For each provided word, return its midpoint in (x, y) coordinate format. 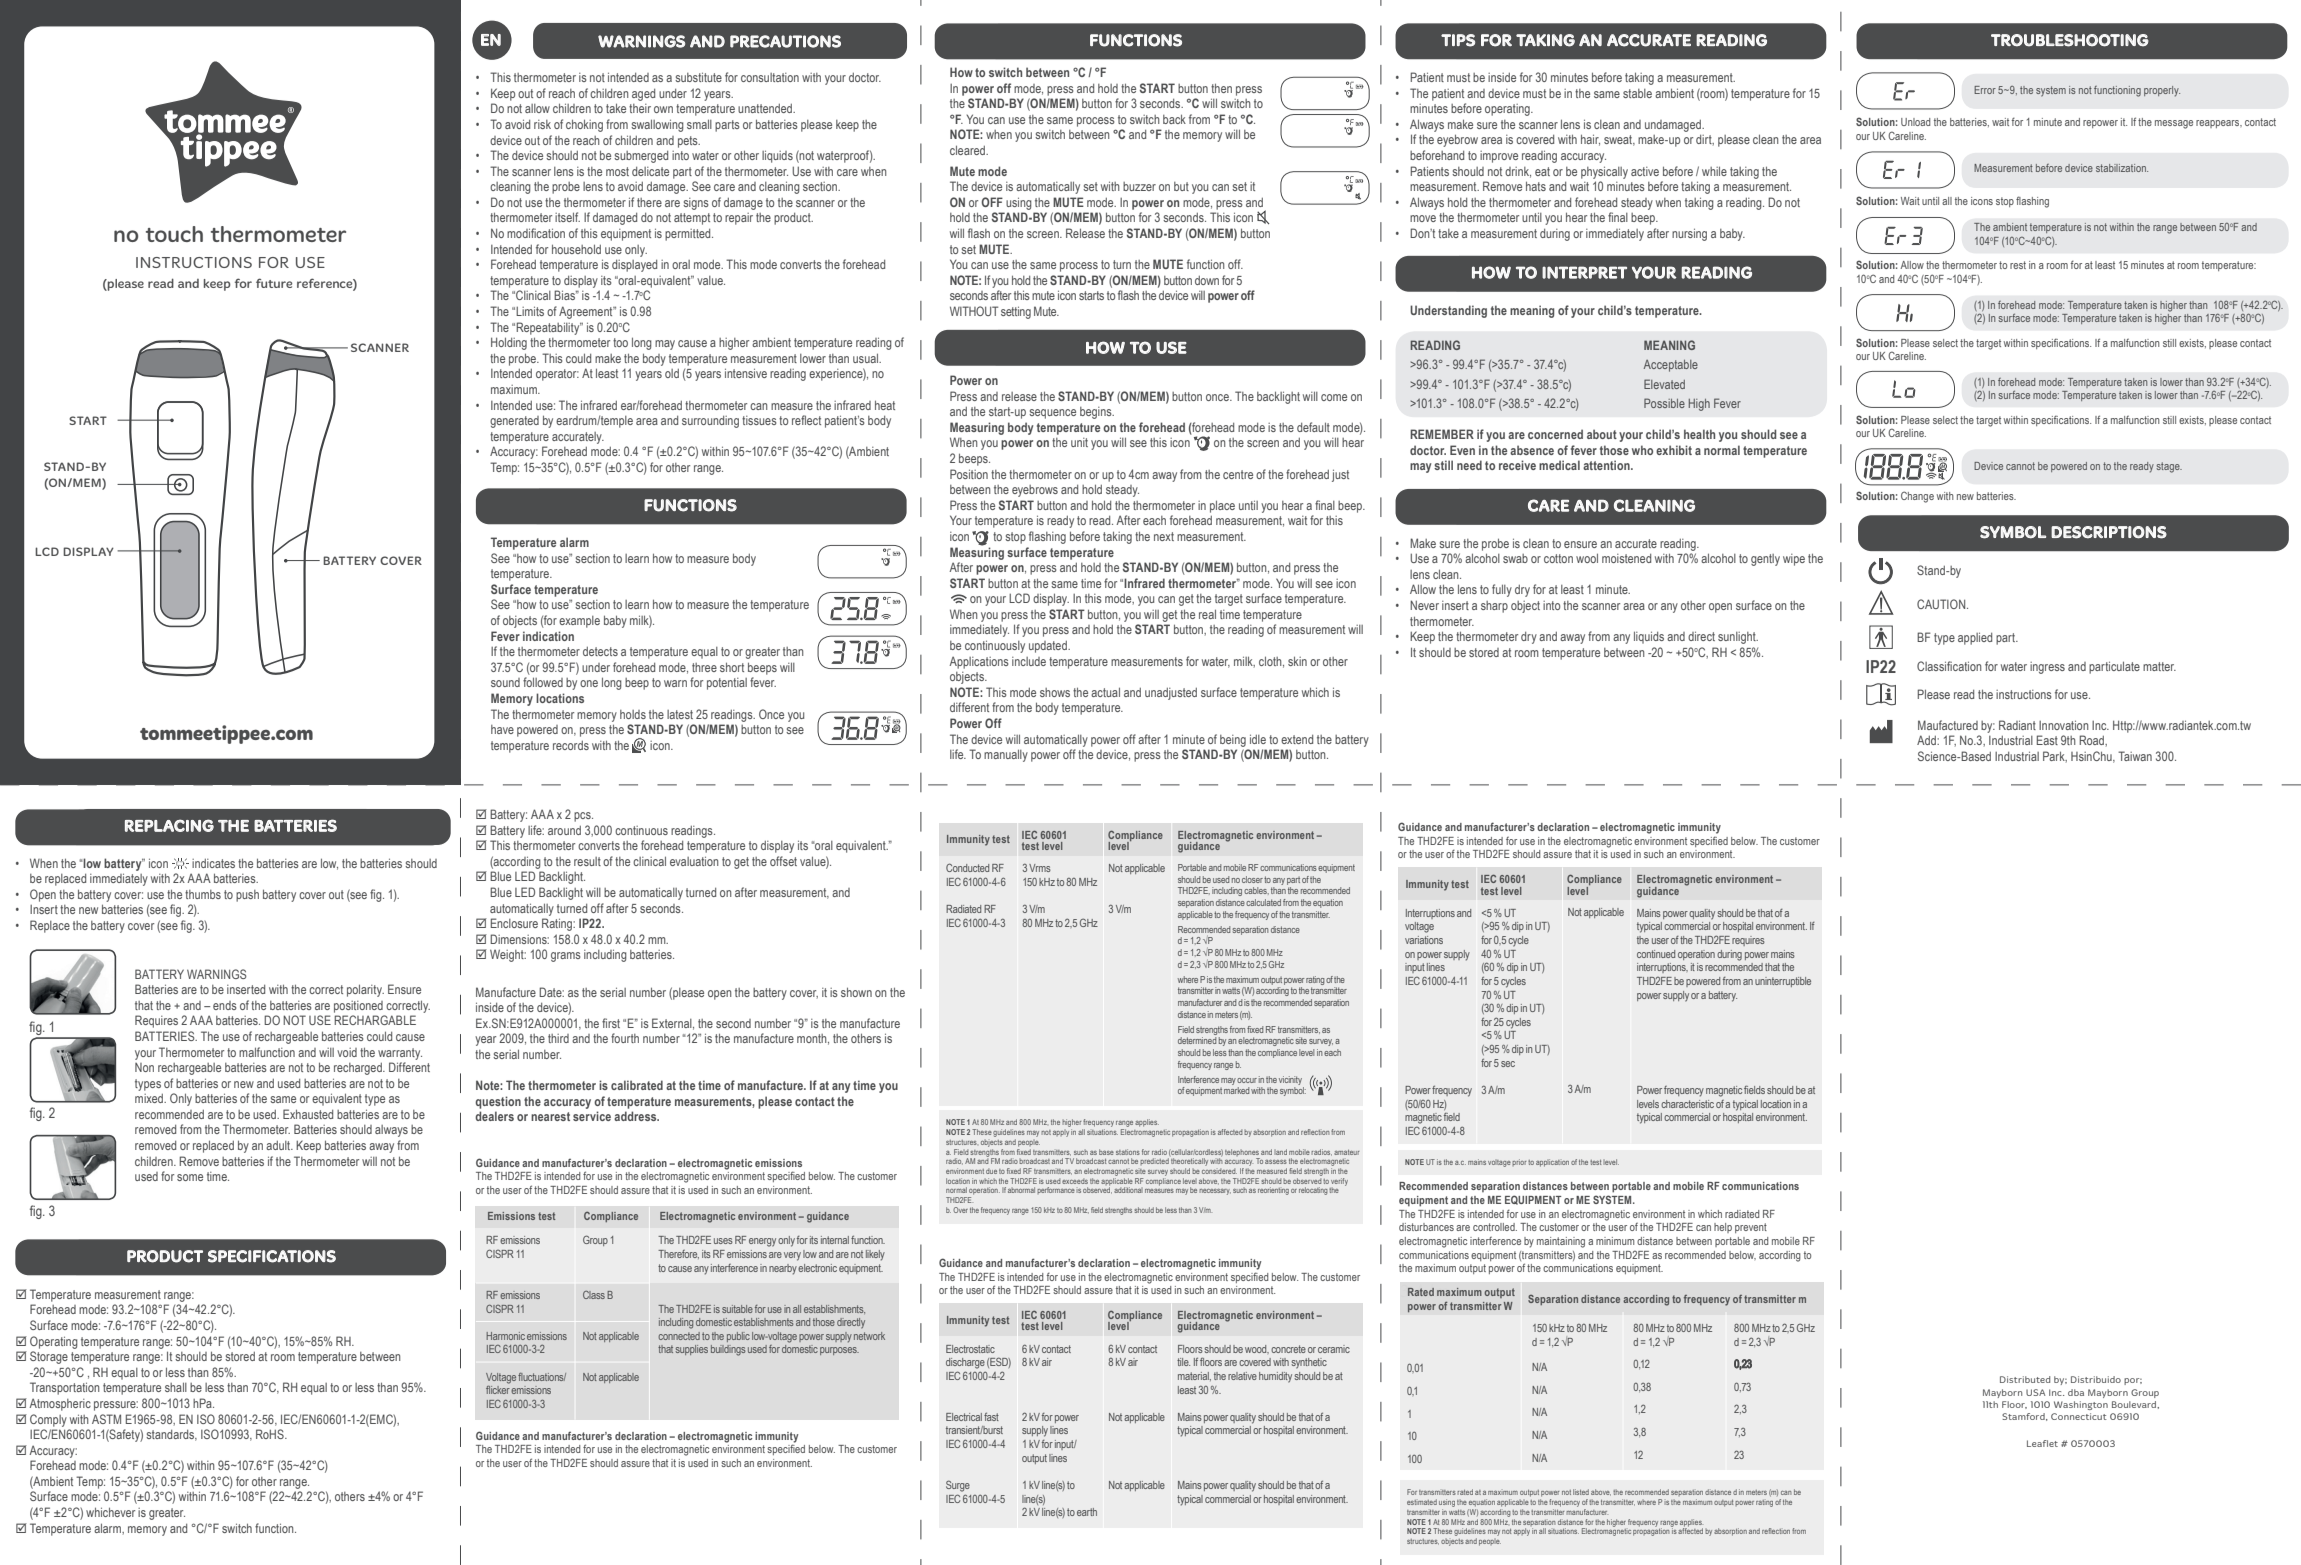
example (579, 622)
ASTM (106, 1419)
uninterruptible (1783, 982)
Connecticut (2079, 1416)
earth (1087, 1512)
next (1164, 536)
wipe (1794, 560)
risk (542, 124)
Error (1985, 90)
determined (1197, 1040)
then (1221, 88)
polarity (365, 990)
